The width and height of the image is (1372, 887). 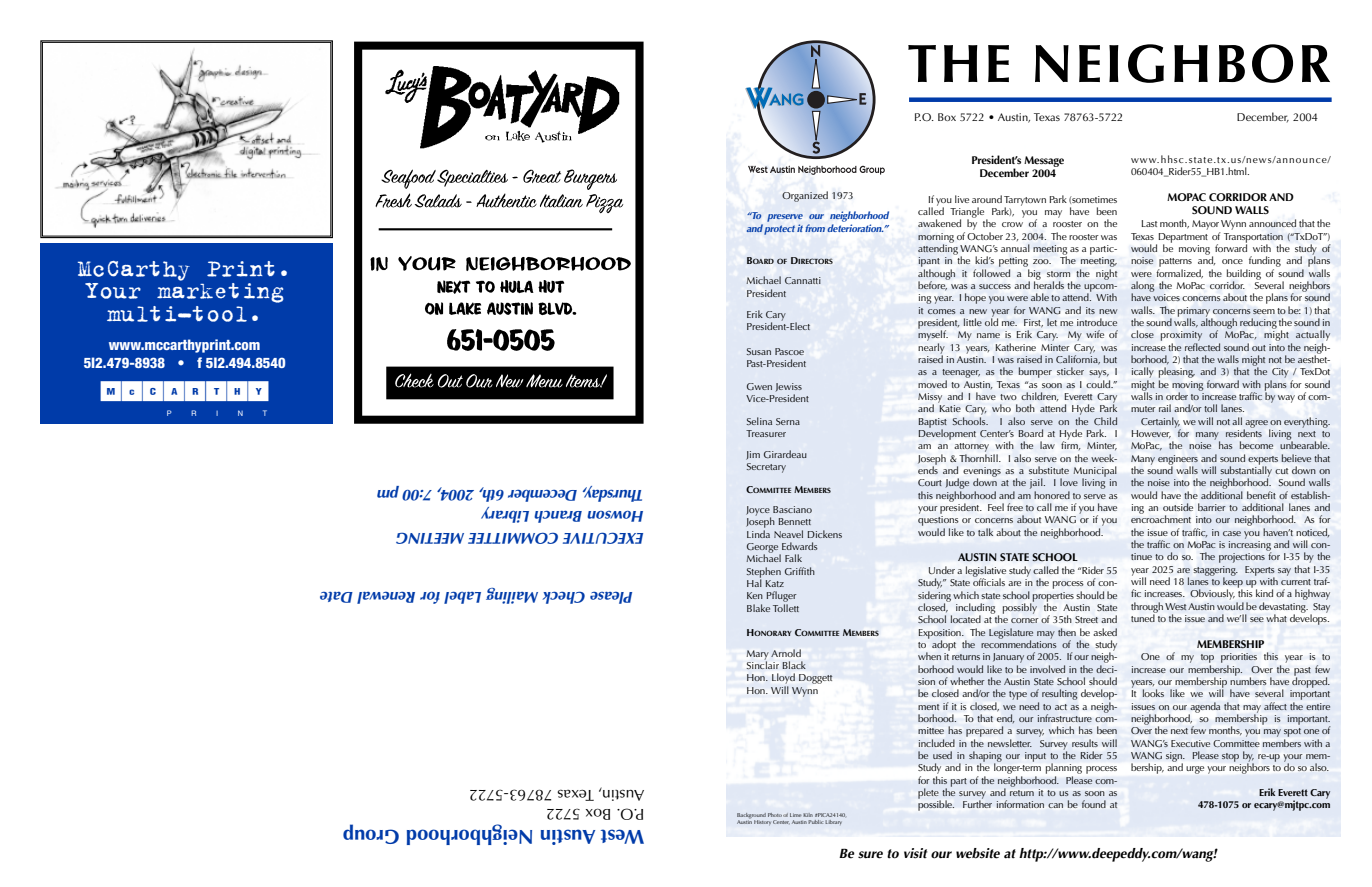 I want to click on outside, so click(x=1178, y=507).
